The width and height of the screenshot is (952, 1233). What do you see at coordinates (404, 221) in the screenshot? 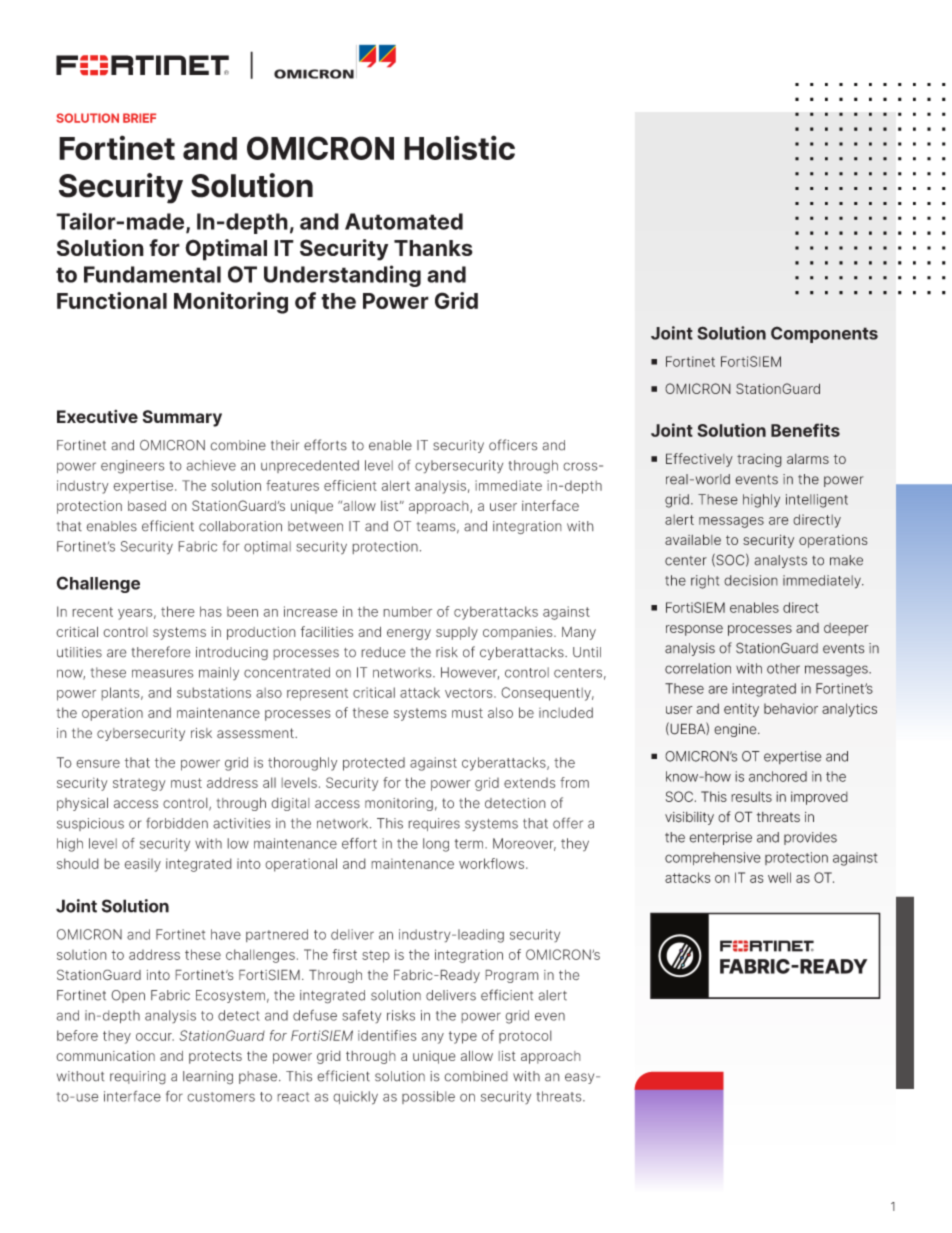
I see `Automated` at bounding box center [404, 221].
